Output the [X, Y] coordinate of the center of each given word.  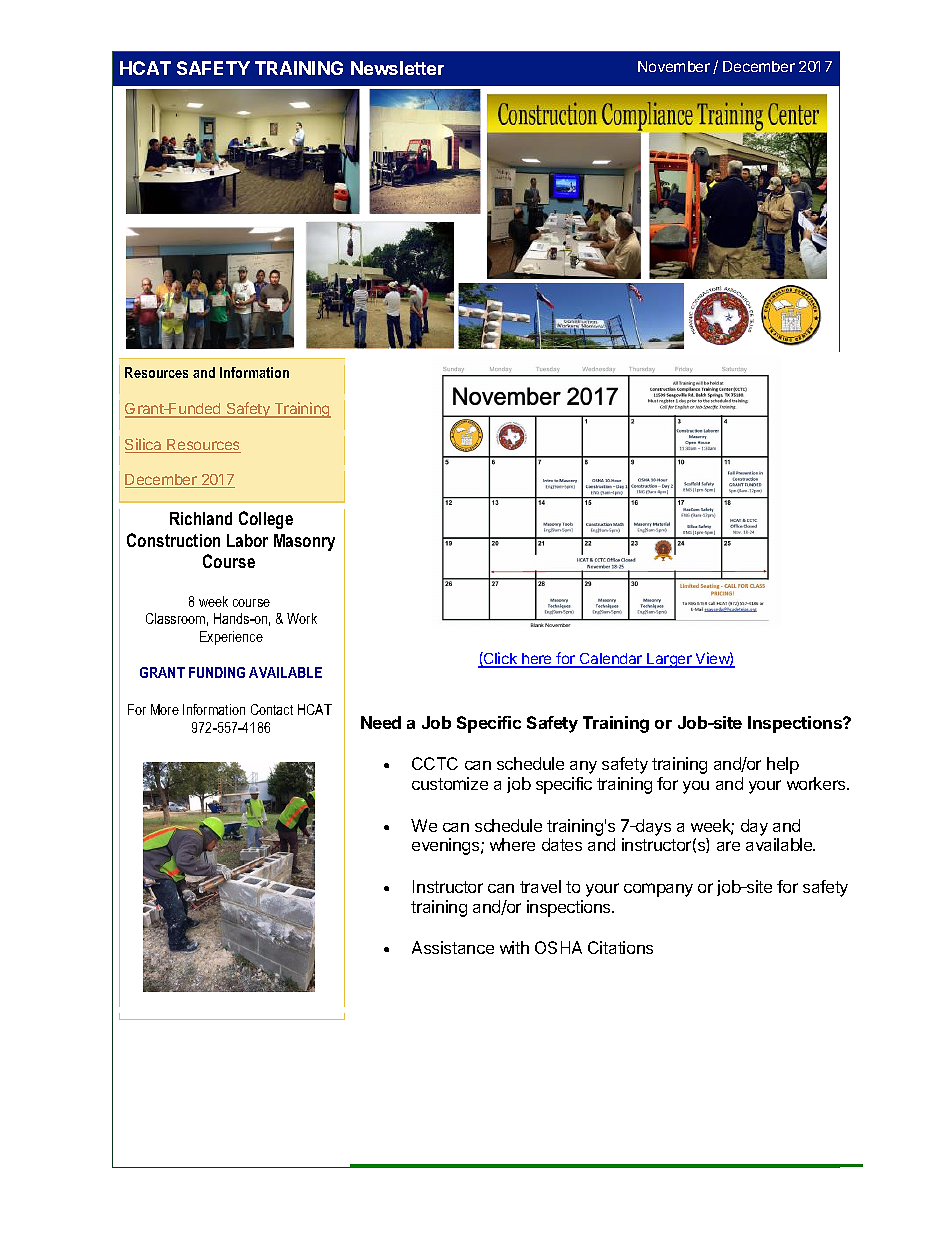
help [783, 765]
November [674, 66]
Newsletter [397, 68]
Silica [144, 445]
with [514, 947]
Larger [669, 660]
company [658, 890]
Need [381, 722]
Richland [201, 518]
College [266, 520]
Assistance [453, 947]
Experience [231, 638]
